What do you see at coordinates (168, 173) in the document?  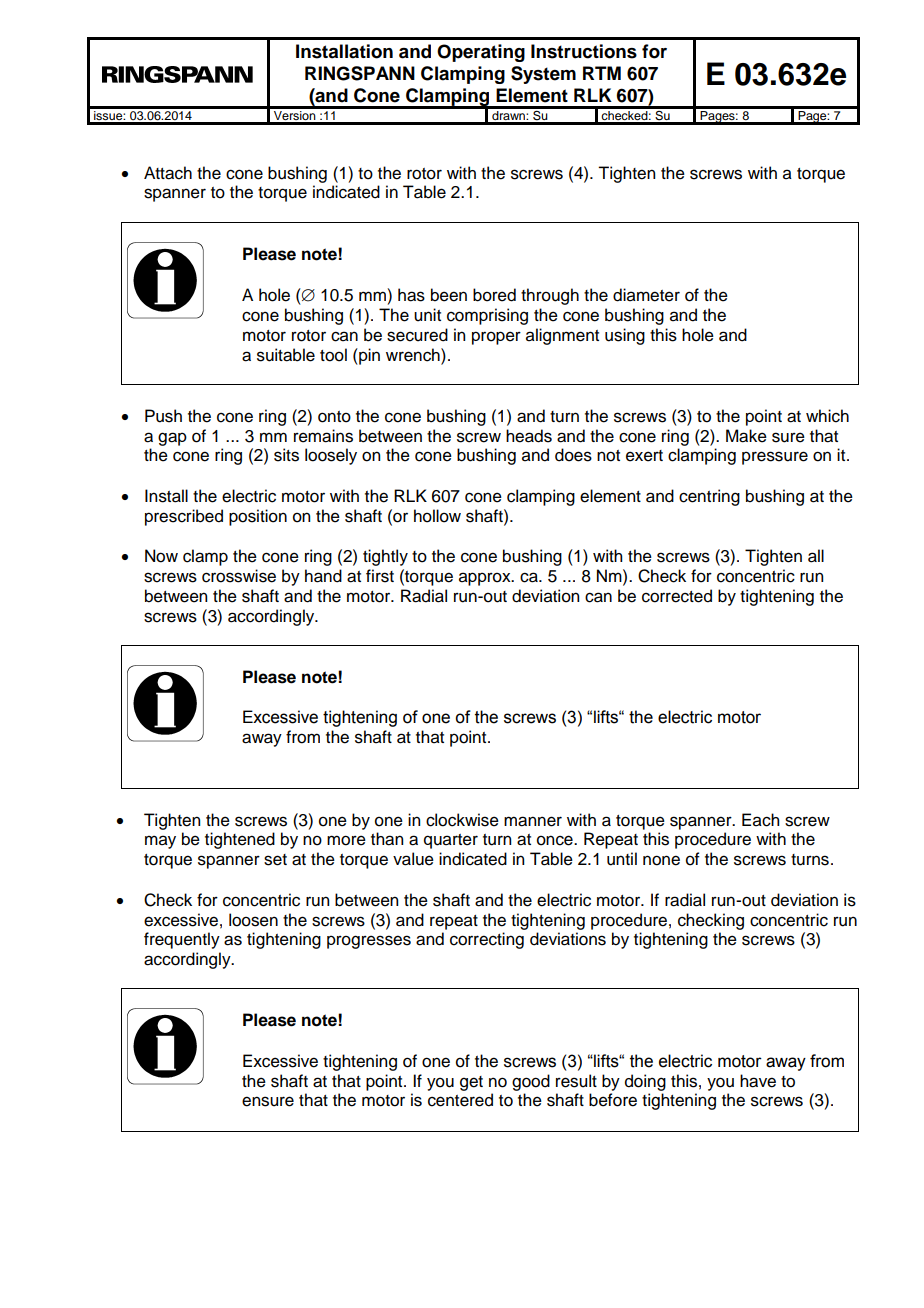 I see `Attach` at bounding box center [168, 173].
